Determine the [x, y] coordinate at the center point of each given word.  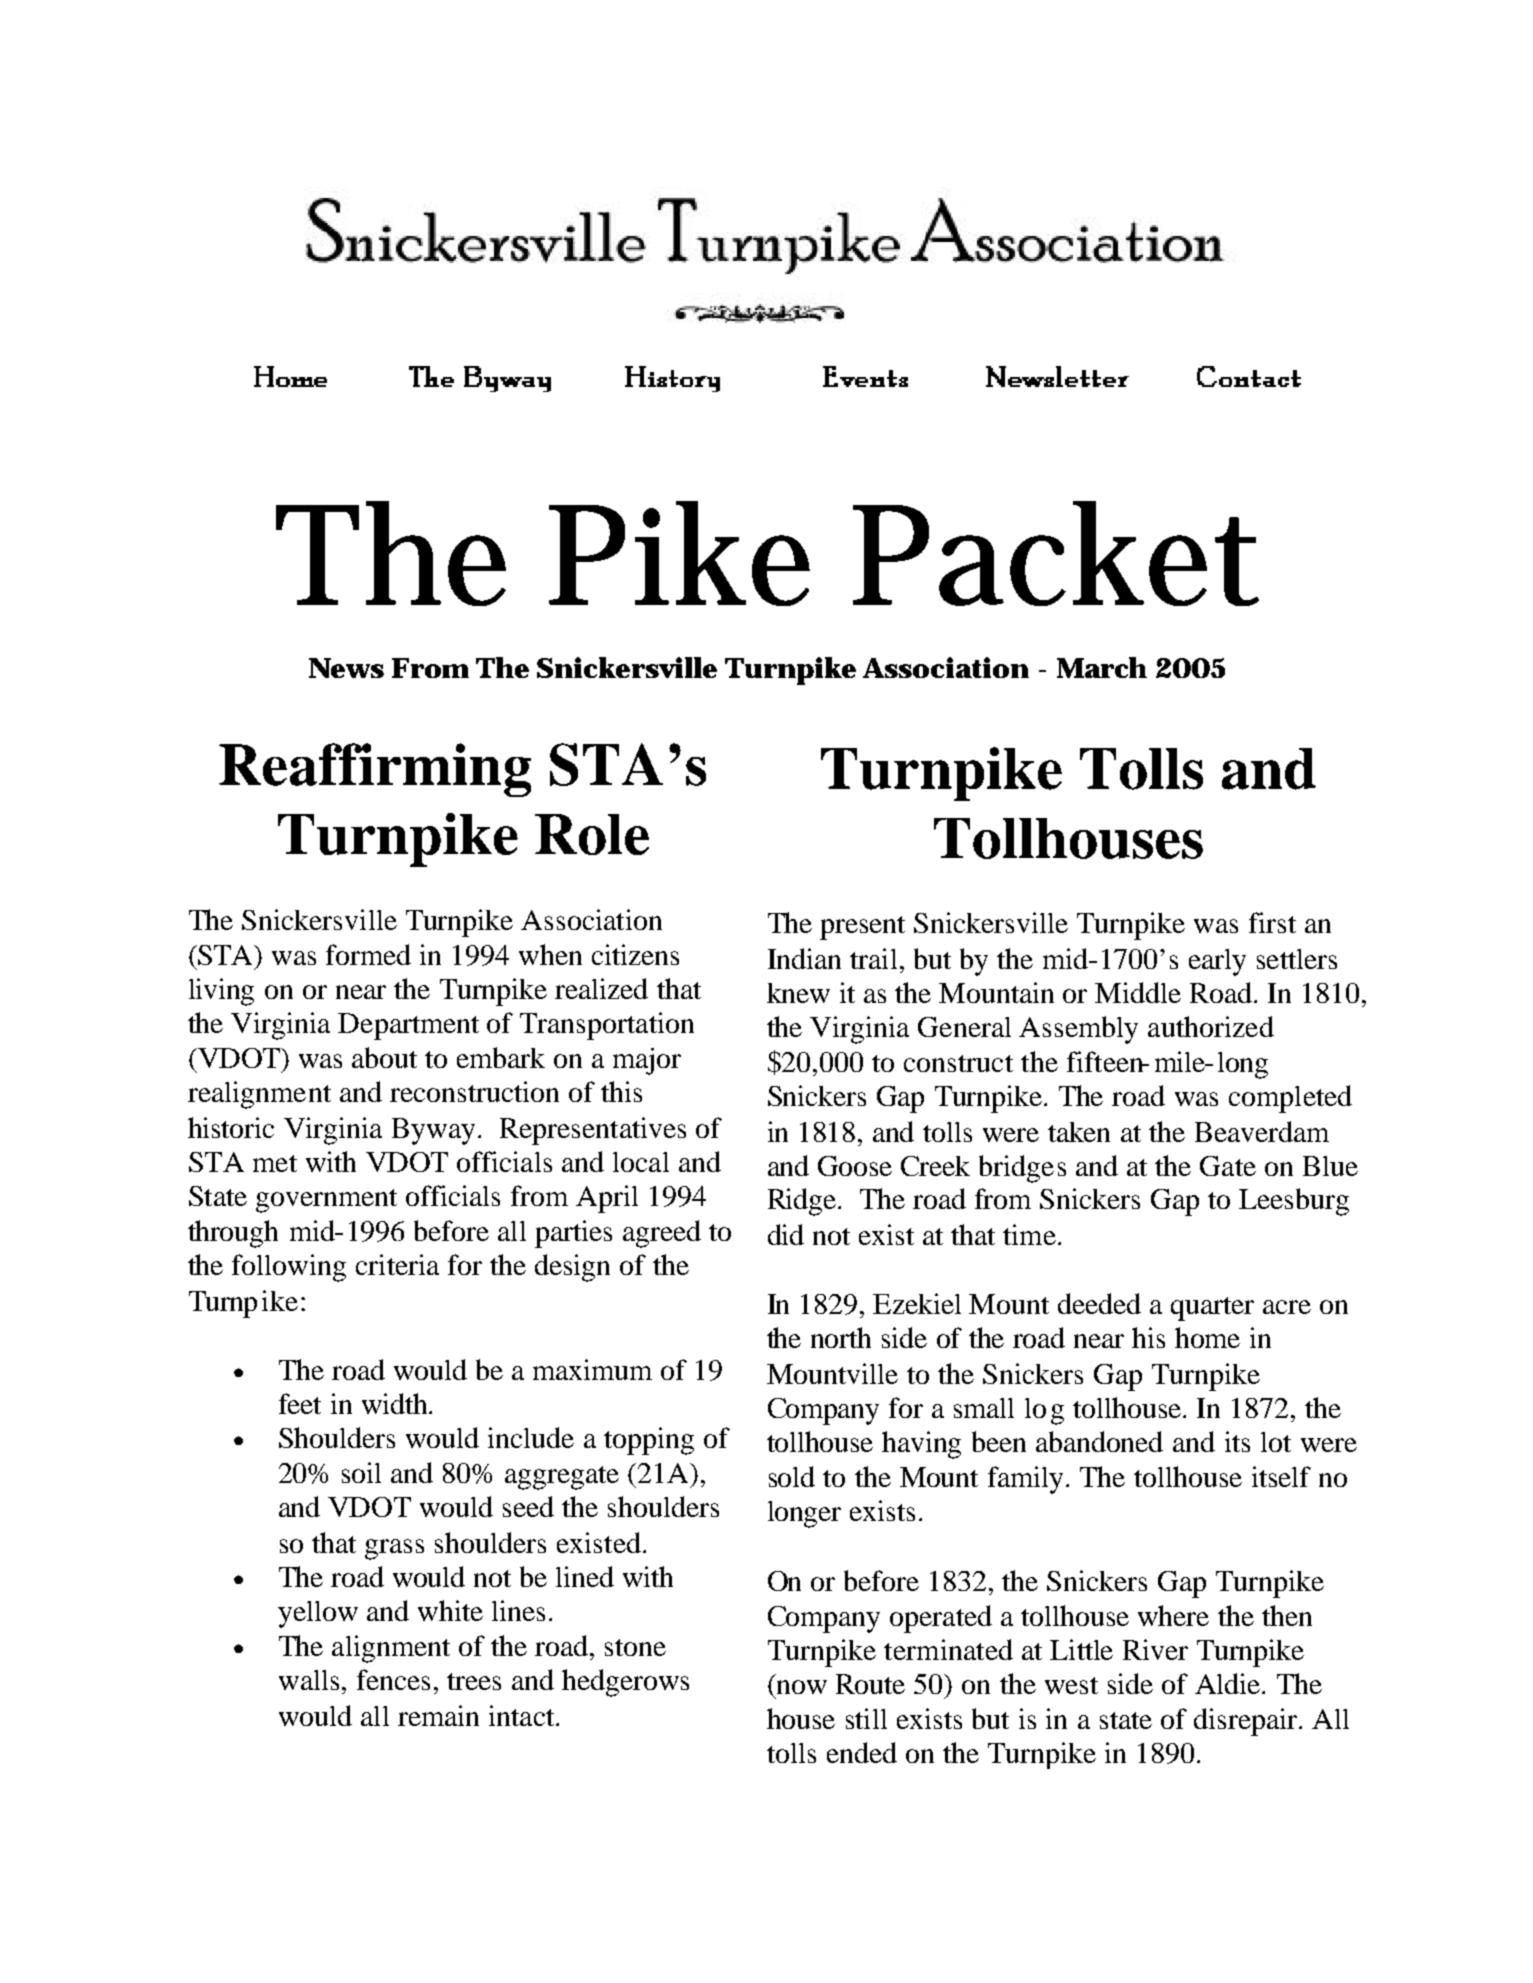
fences [393, 1679]
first [1272, 922]
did [786, 1234]
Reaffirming [375, 770]
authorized [1211, 1026]
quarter [1212, 1309]
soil [361, 1472]
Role [592, 834]
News [346, 668]
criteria [397, 1264]
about [384, 1057]
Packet [1056, 553]
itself [1281, 1476]
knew [798, 993]
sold [792, 1476]
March [1102, 667]
